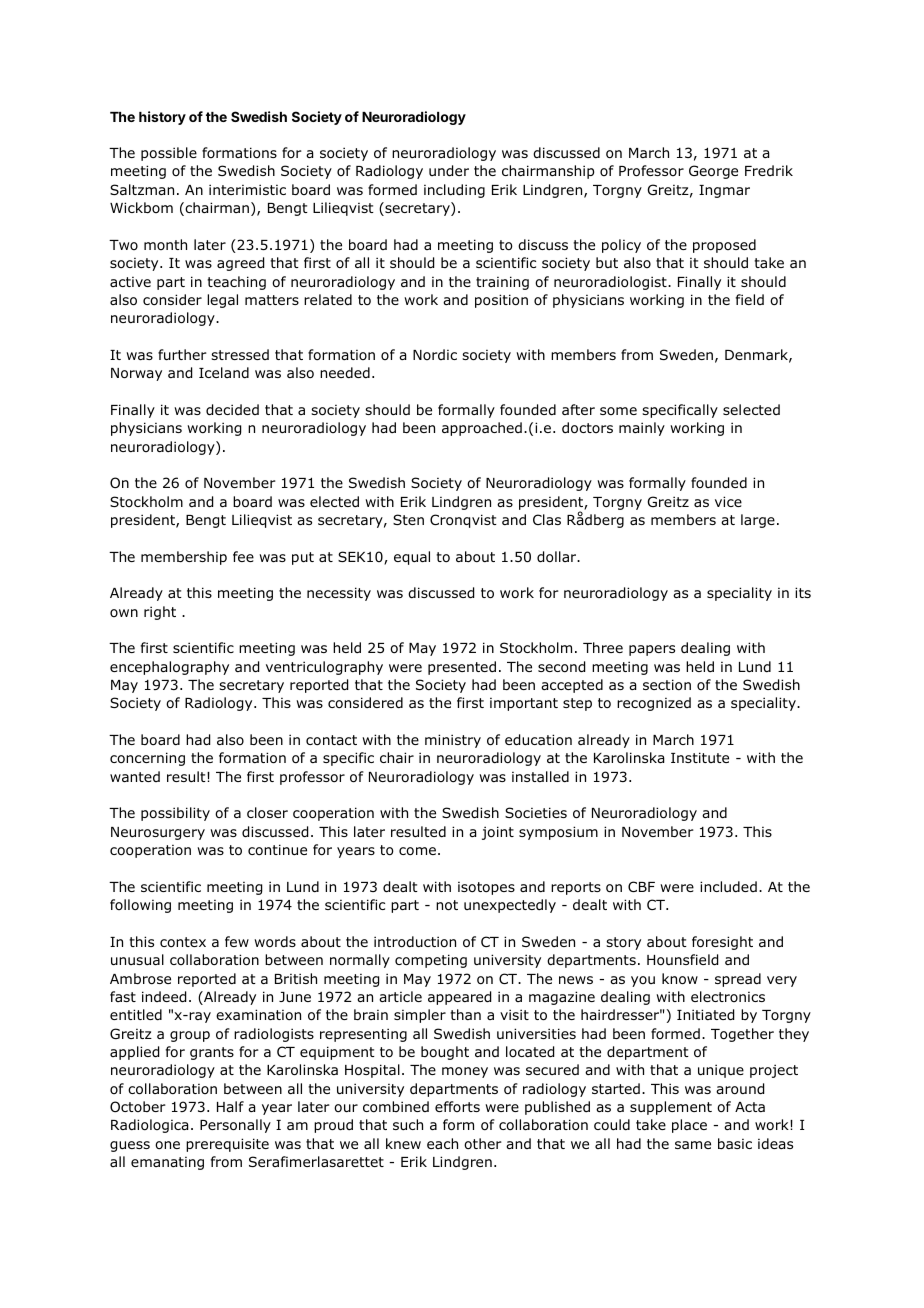 The image size is (924, 1308). I want to click on vice, so click(728, 501).
